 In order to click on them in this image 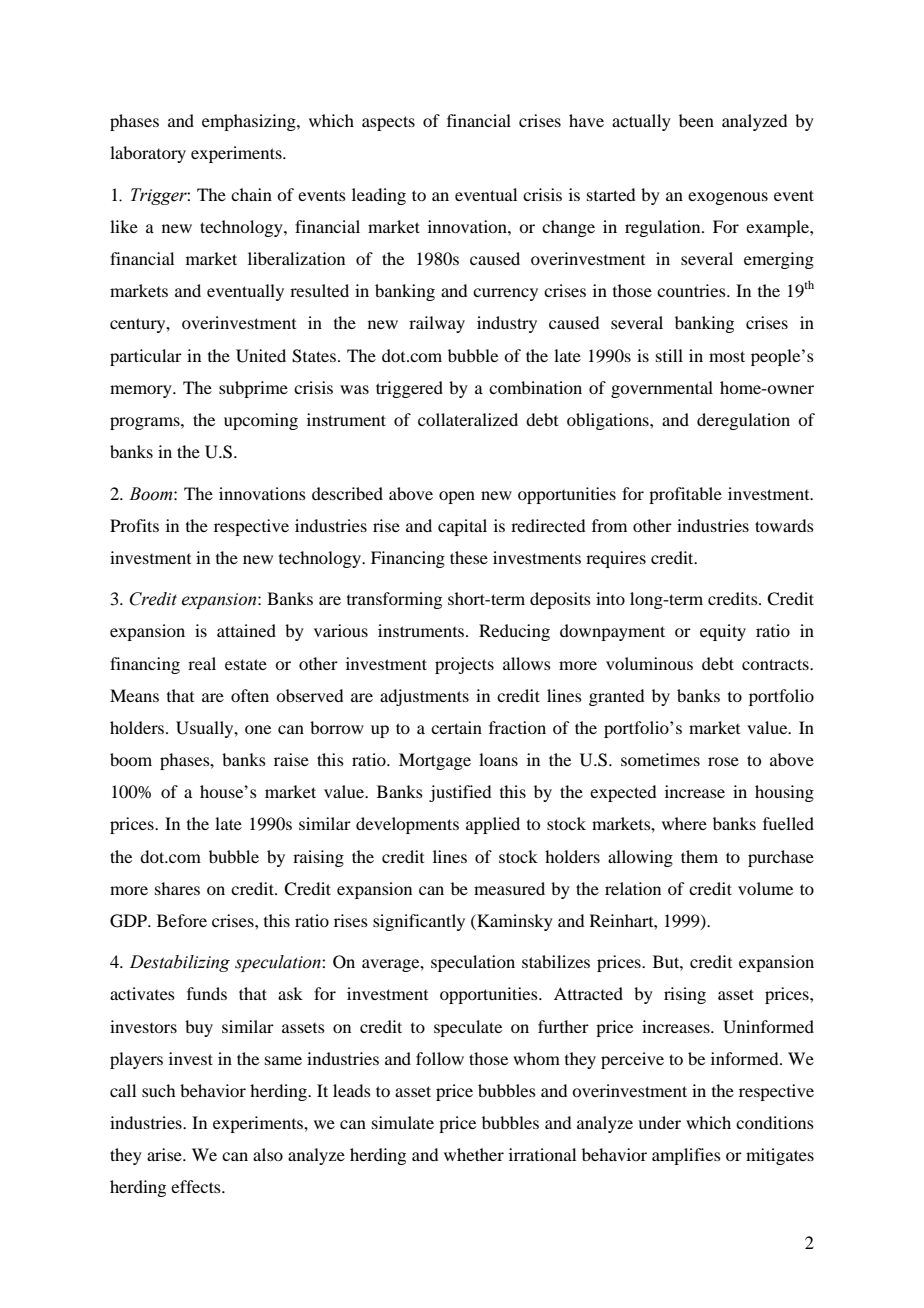, I will do `click(699, 856)`.
